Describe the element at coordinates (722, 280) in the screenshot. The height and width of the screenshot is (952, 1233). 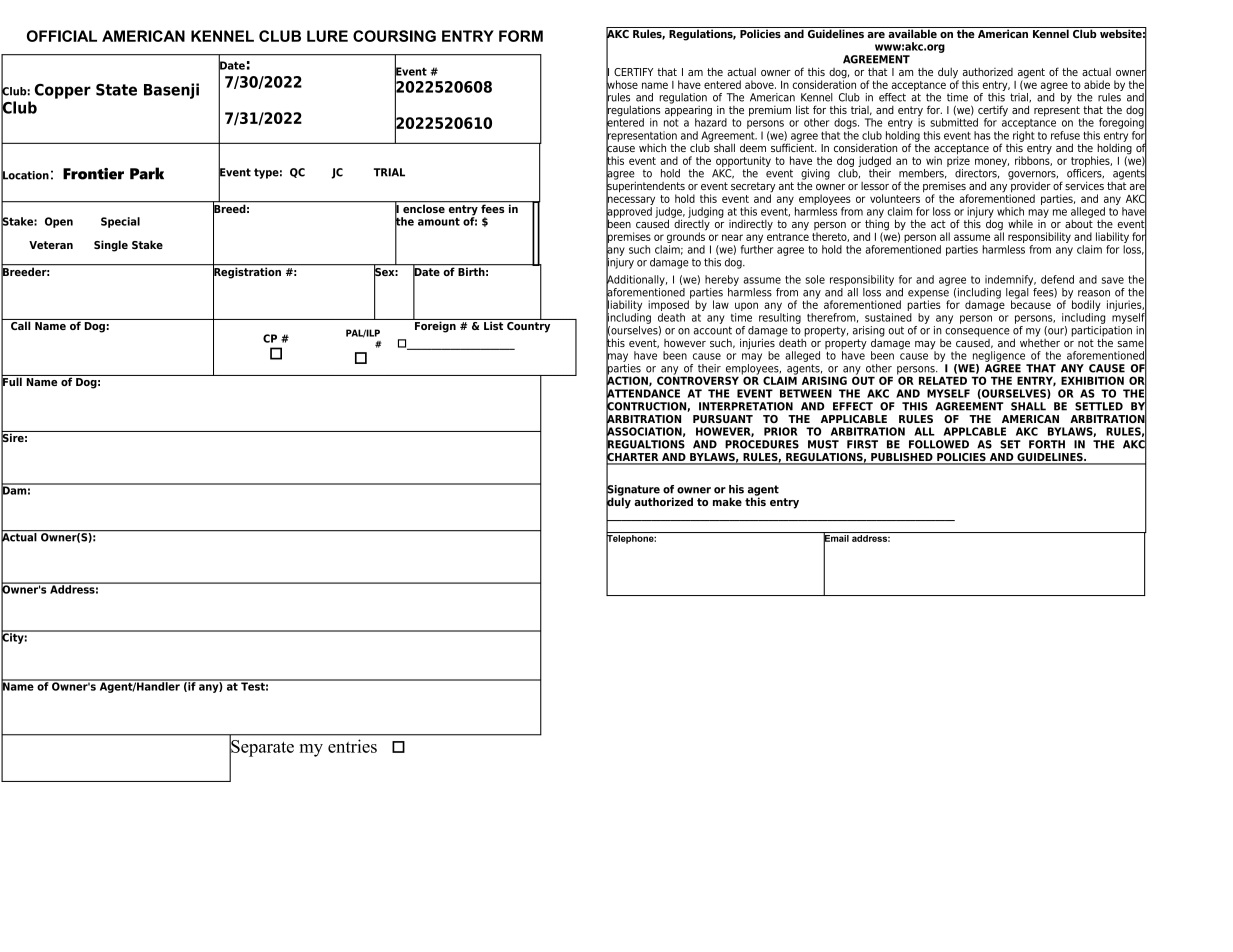
I see `hereby` at that location.
